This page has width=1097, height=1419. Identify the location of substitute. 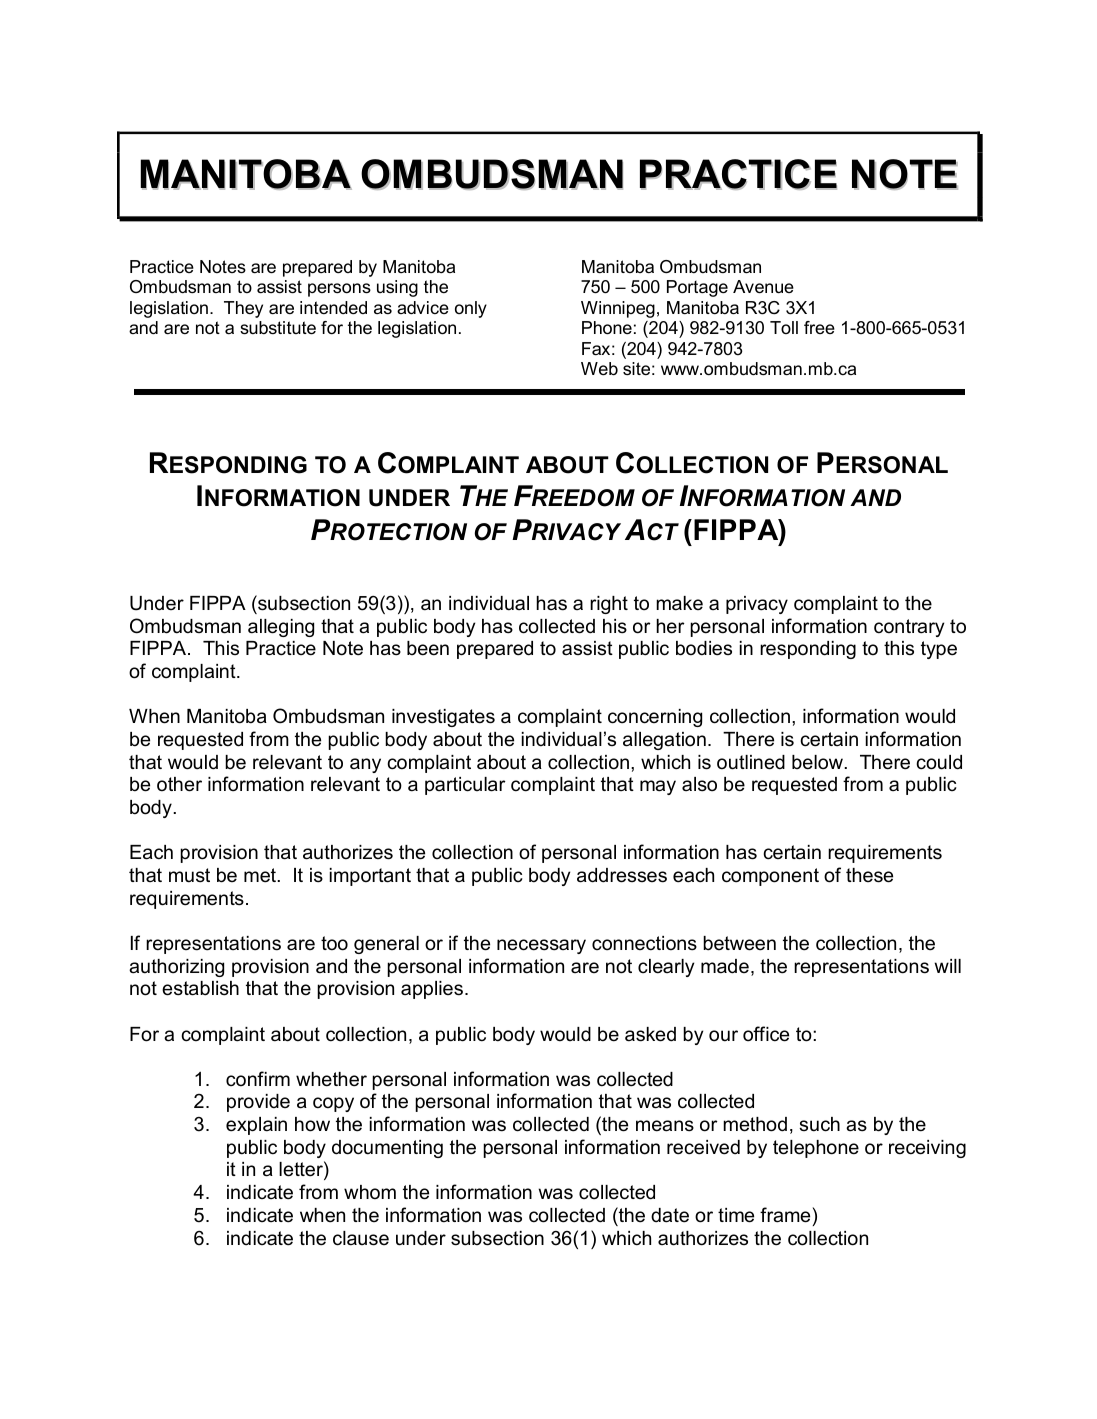
(278, 328).
